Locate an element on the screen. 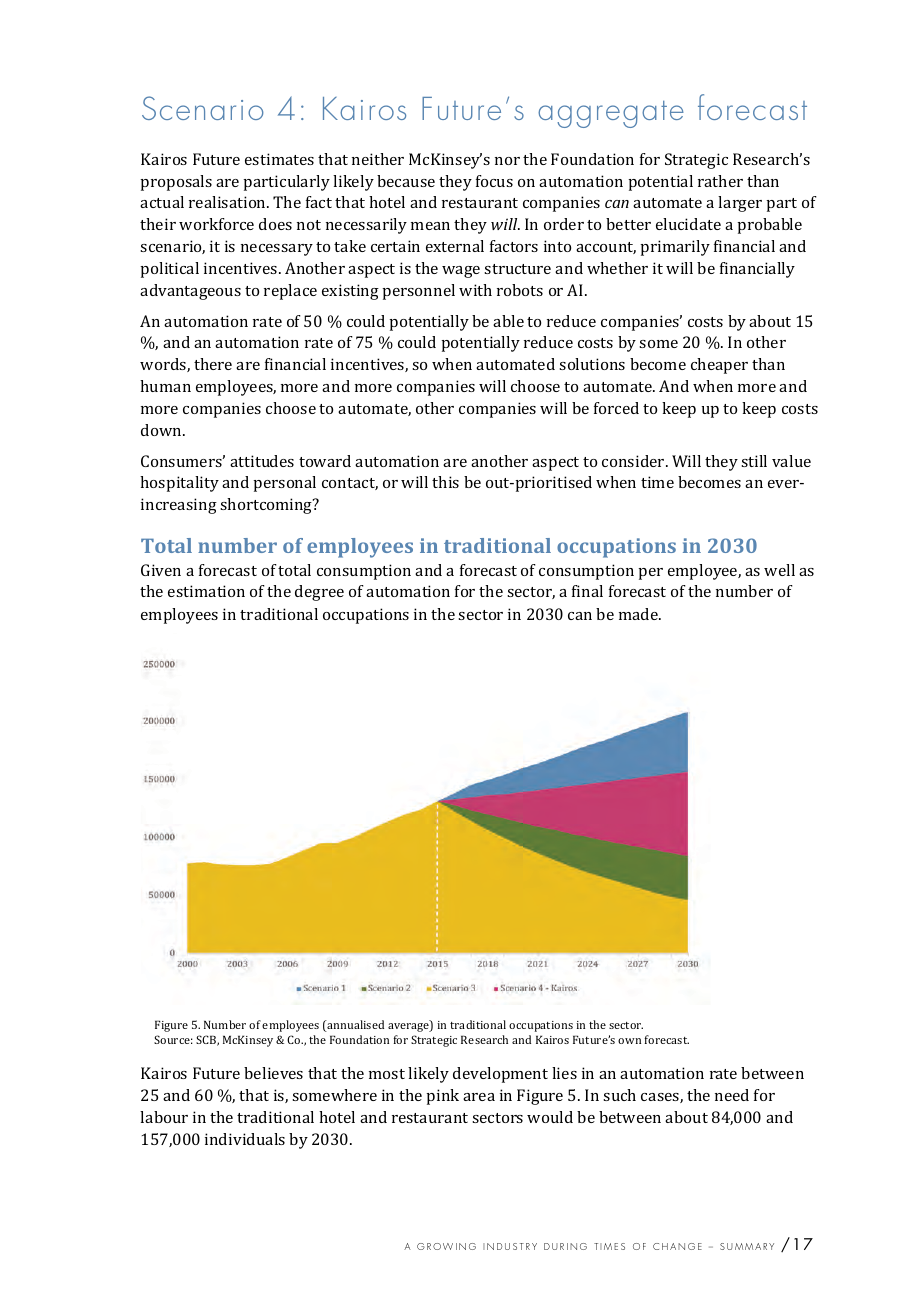 The height and width of the screenshot is (1308, 924). development is located at coordinates (500, 1075).
